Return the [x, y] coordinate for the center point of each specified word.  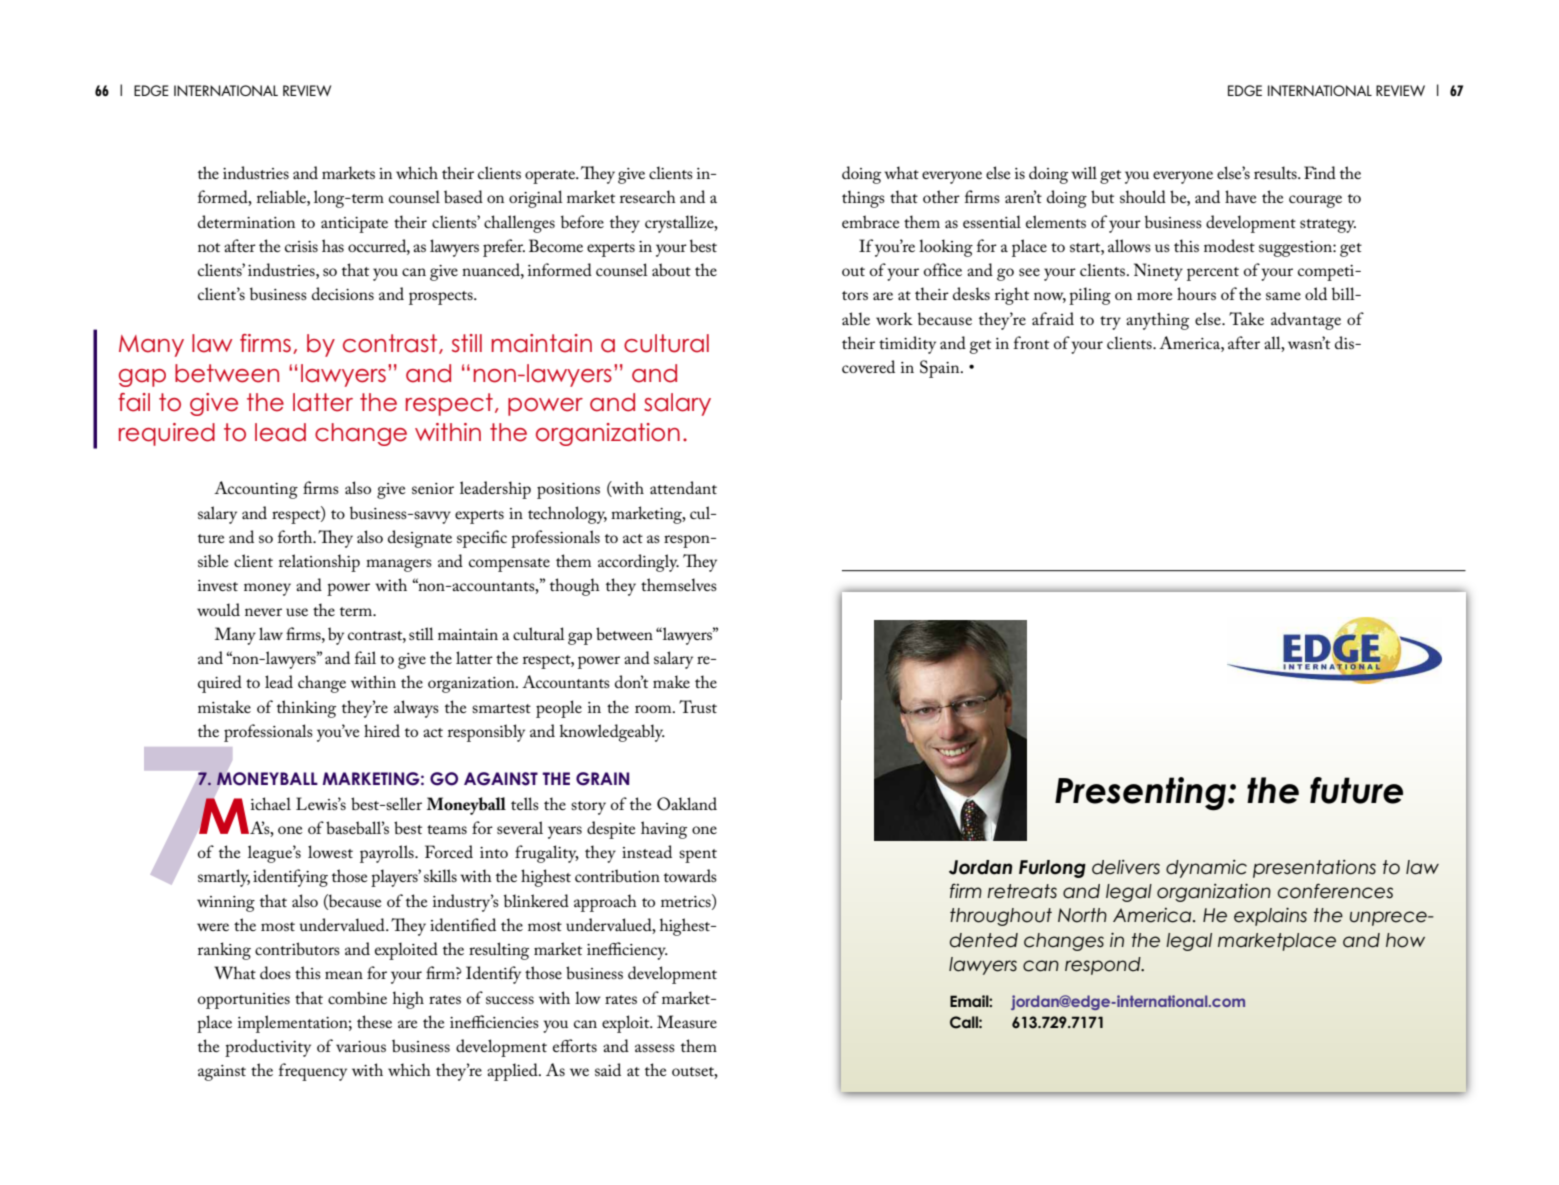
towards [690, 875]
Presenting [1142, 794]
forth [296, 536]
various [361, 1046]
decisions [343, 293]
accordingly [638, 563]
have [1241, 196]
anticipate [354, 225]
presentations [1314, 869]
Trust [698, 706]
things [863, 199]
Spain [941, 369]
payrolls [388, 854]
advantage [1306, 321]
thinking [306, 709]
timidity [907, 345]
